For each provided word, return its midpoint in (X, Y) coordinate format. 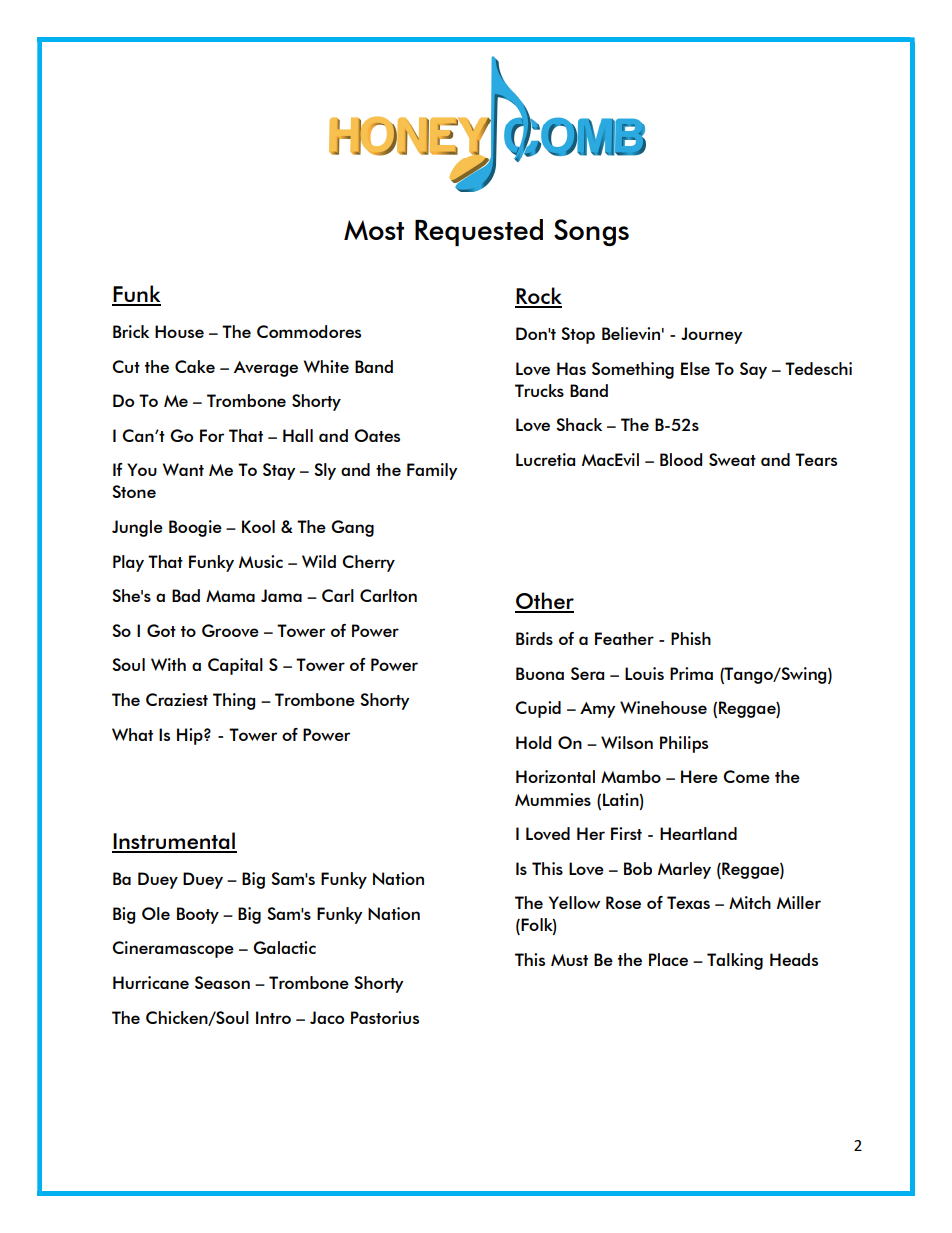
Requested (479, 232)
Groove (230, 630)
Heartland (698, 833)
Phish (691, 638)
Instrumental (174, 842)
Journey (712, 335)
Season (222, 982)
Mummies (553, 799)
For (212, 435)
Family (432, 471)
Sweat (732, 459)
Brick (131, 331)
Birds (534, 638)
